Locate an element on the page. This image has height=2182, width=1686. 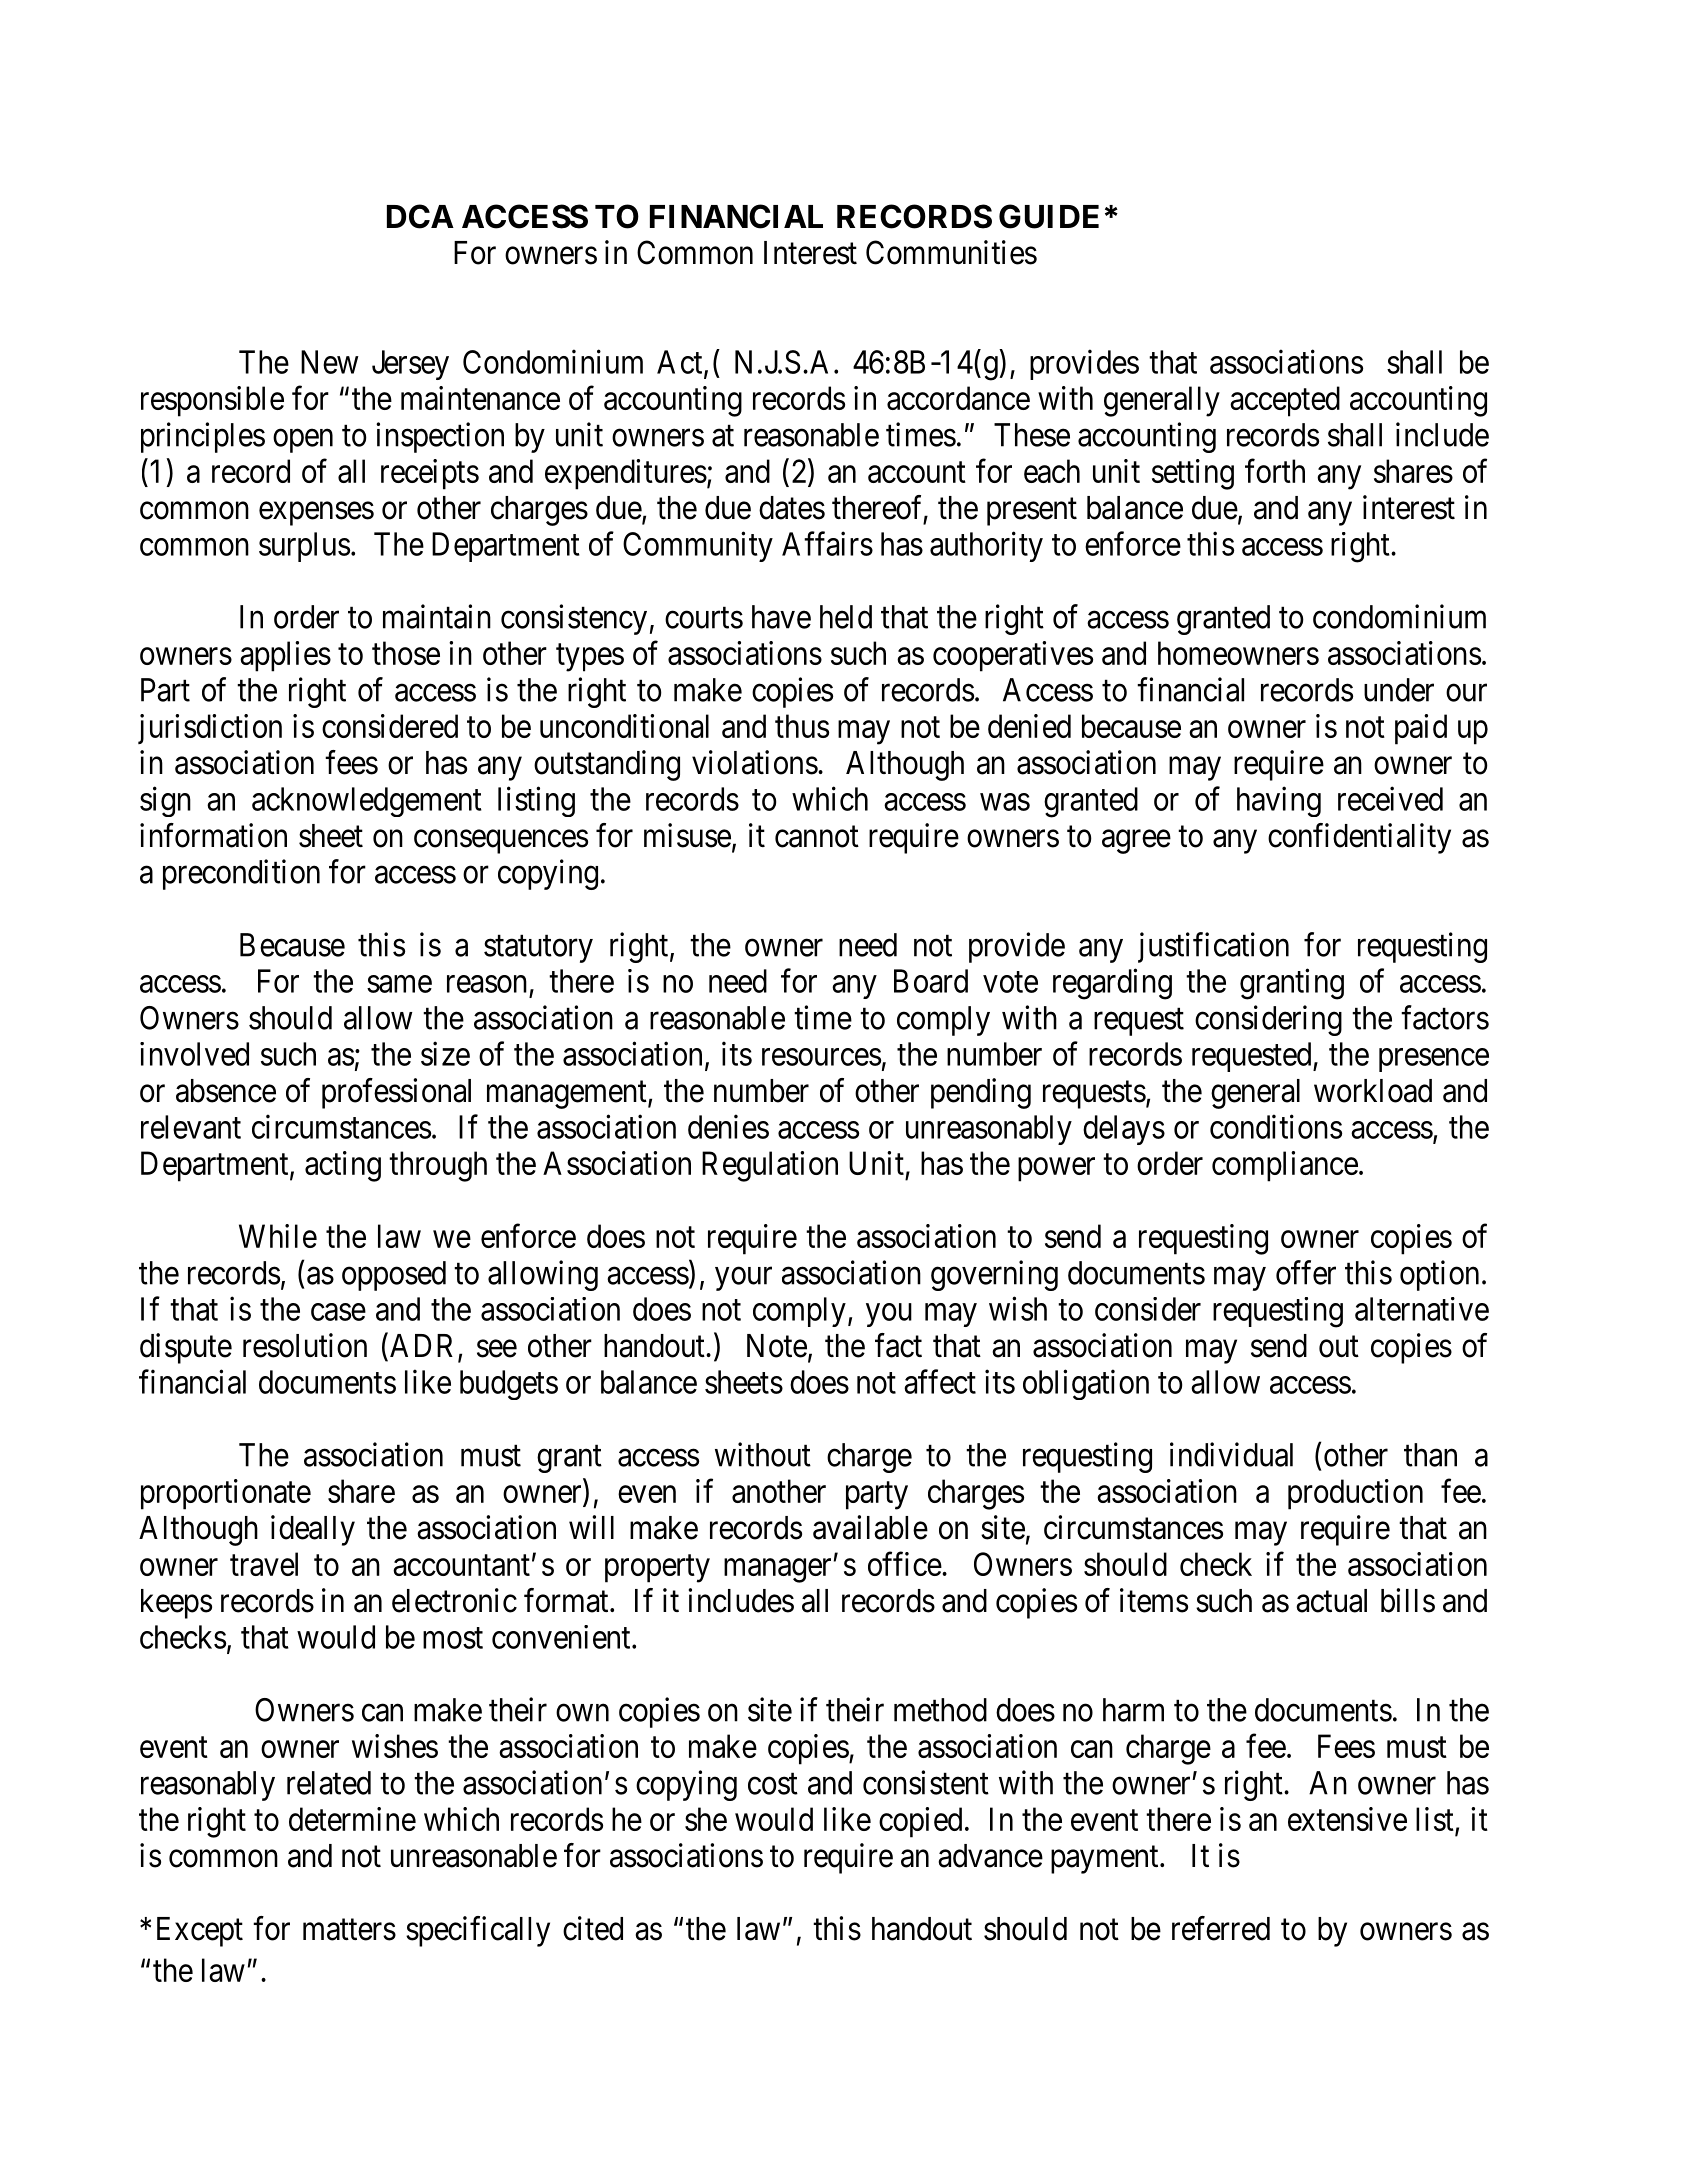
acknowledgement is located at coordinates (367, 802).
